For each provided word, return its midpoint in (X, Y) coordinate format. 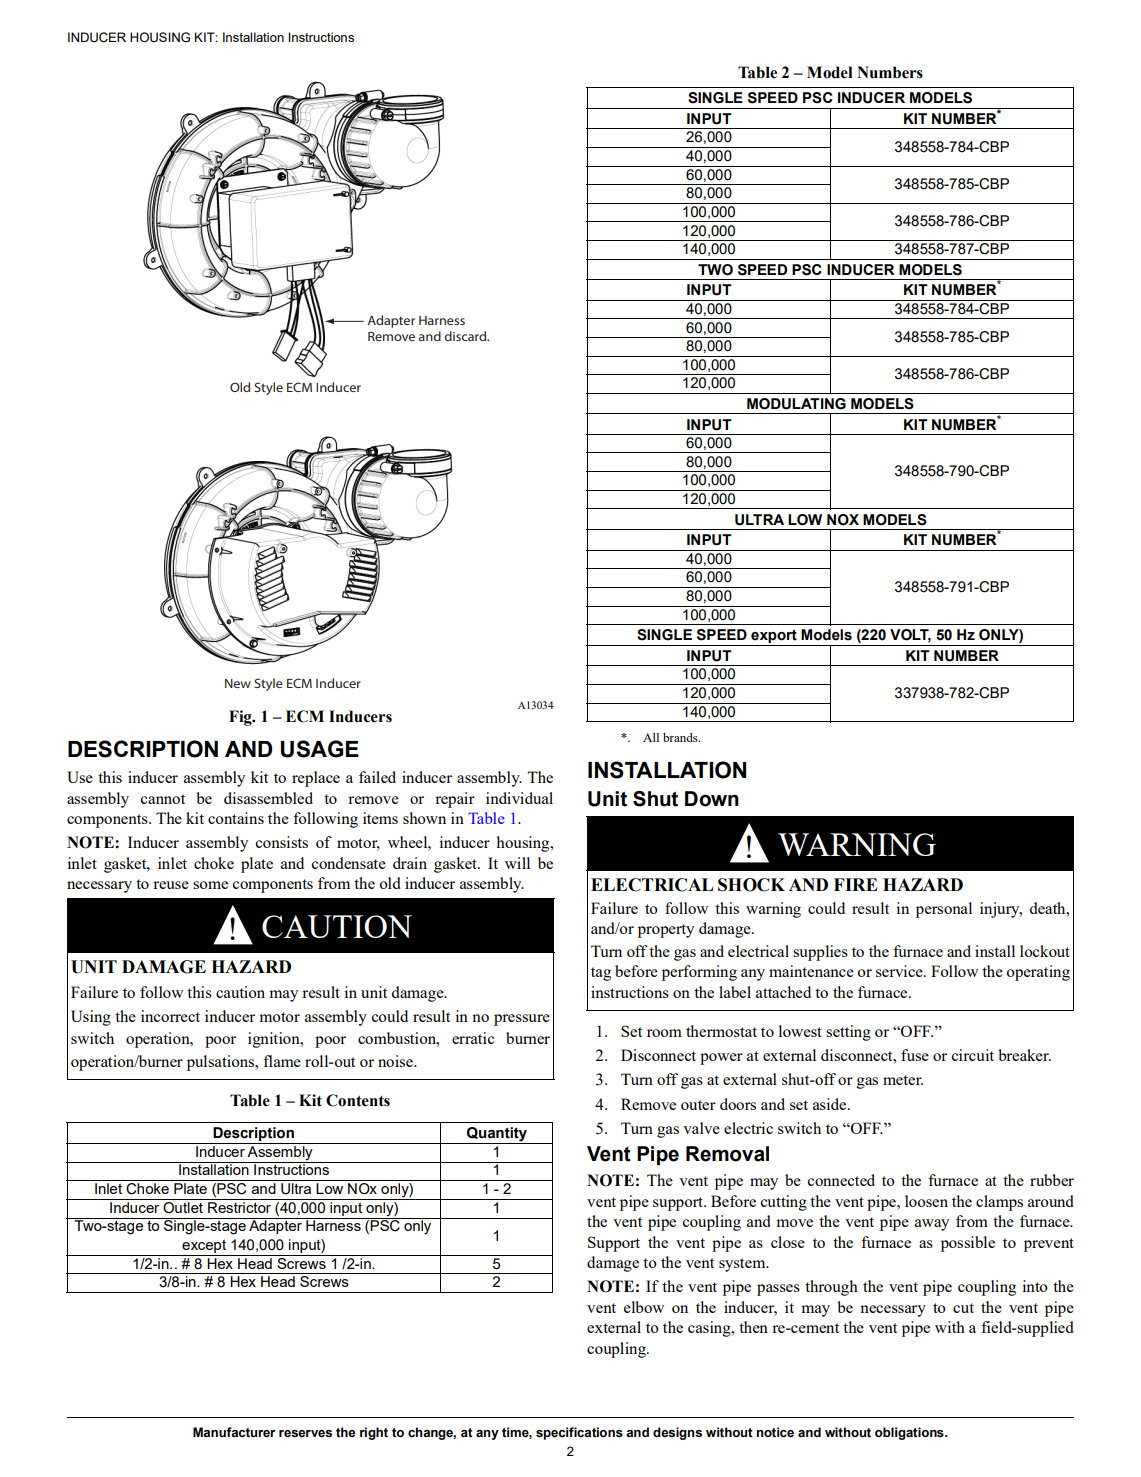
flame (282, 1061)
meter (903, 1080)
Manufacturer (234, 1432)
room (664, 1033)
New (238, 683)
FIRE (856, 884)
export (774, 638)
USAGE (320, 749)
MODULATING (796, 404)
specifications (579, 1433)
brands (681, 737)
